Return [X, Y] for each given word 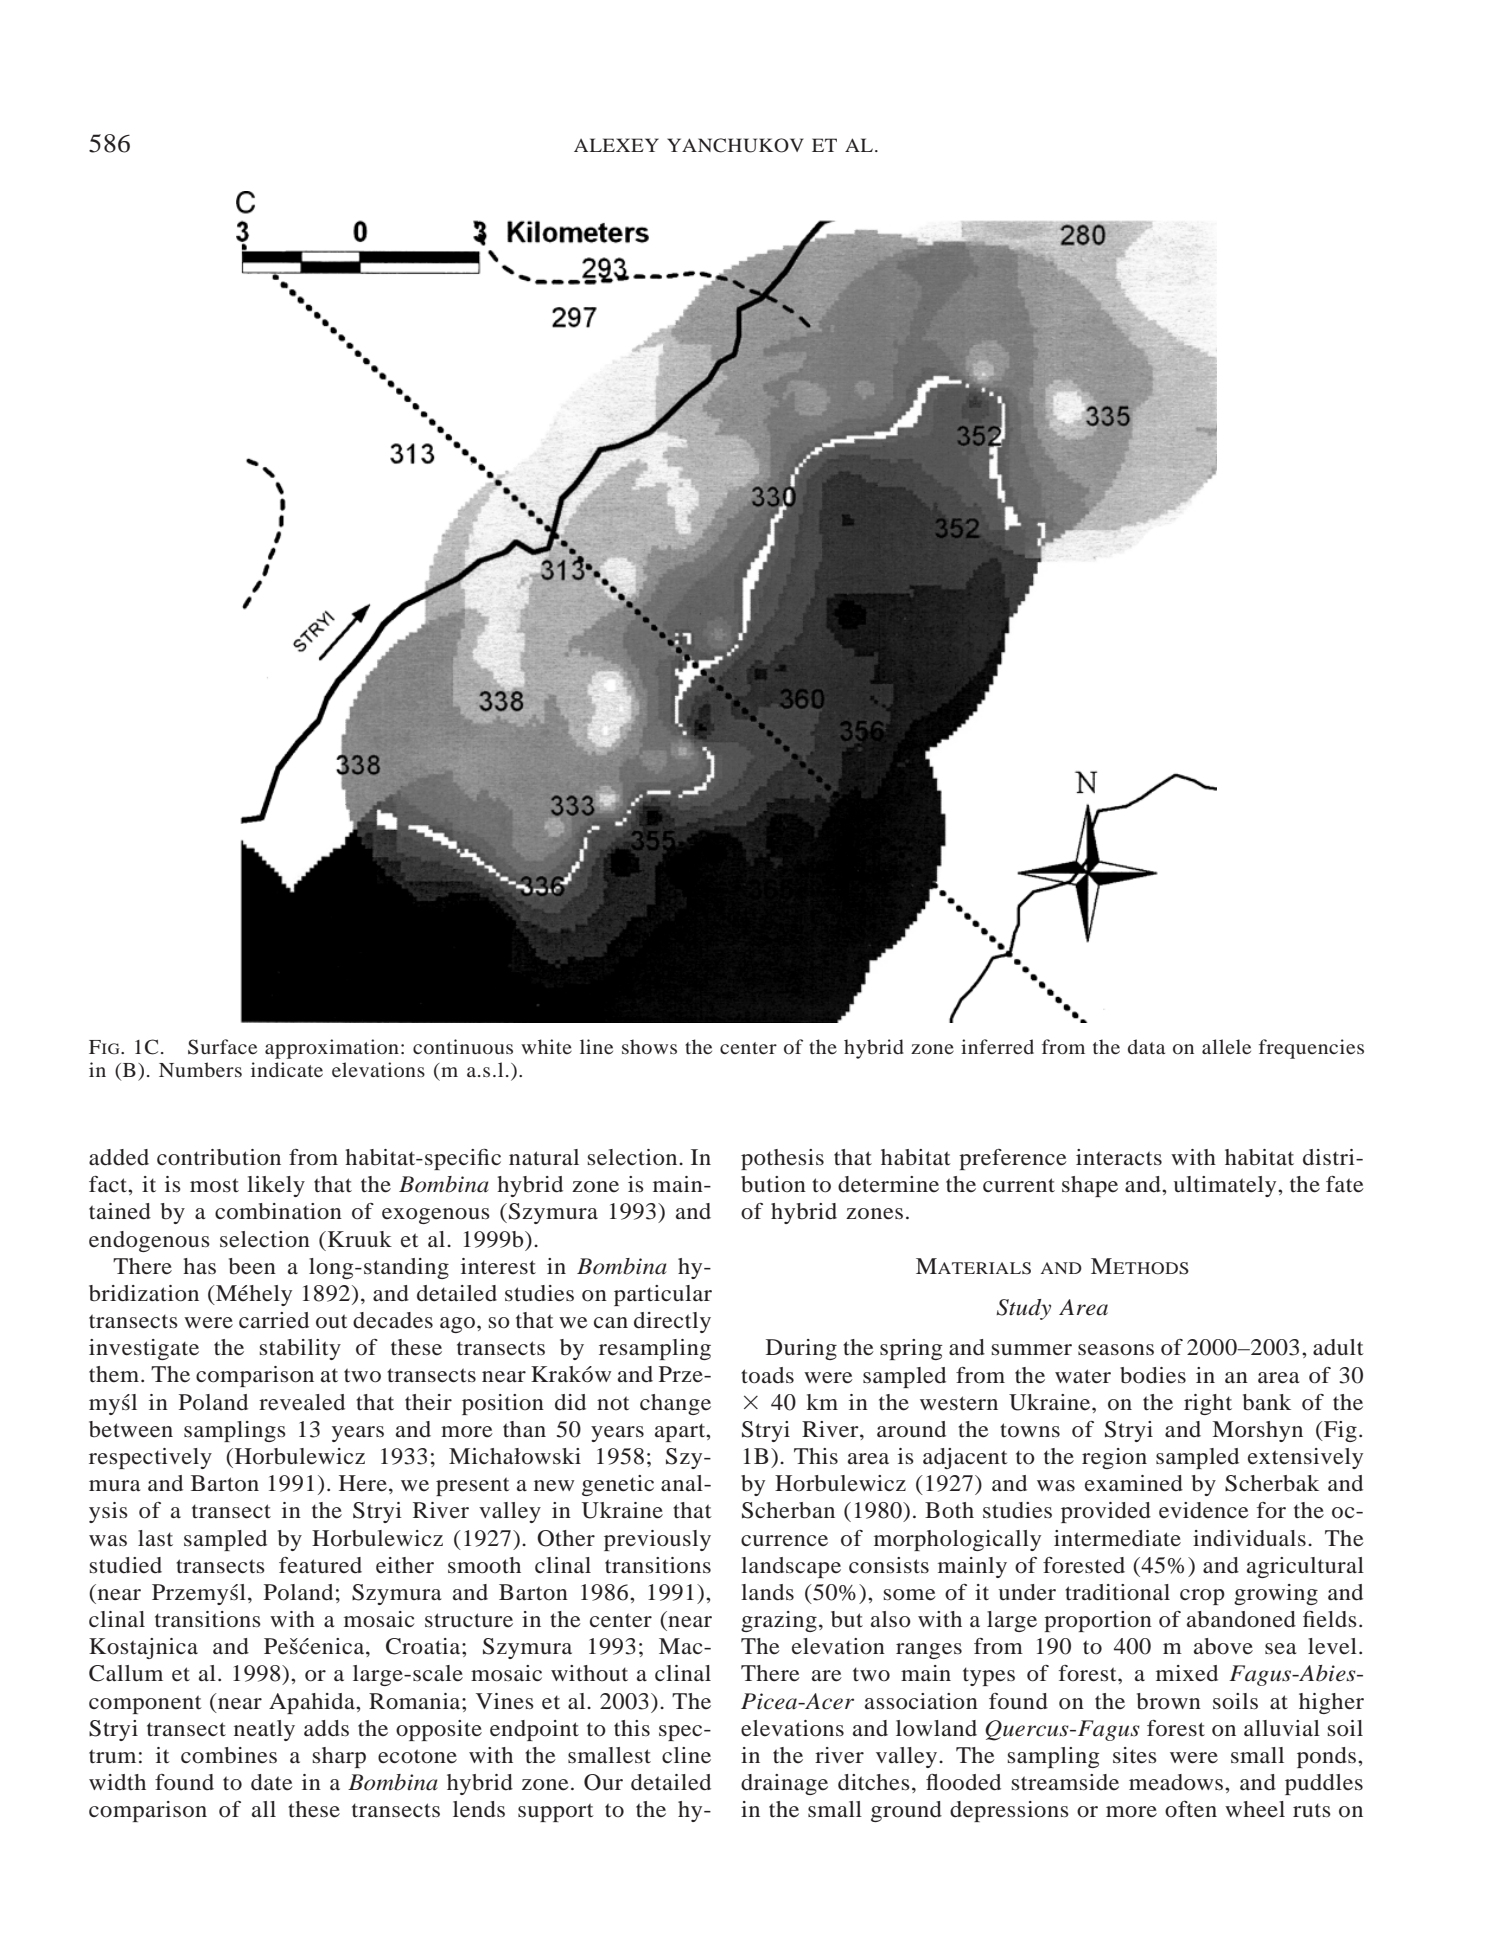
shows [649, 1046]
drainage [784, 1784]
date [272, 1782]
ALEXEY [616, 145]
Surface [222, 1047]
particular [663, 1295]
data [1146, 1046]
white [546, 1046]
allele [1226, 1046]
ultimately [1226, 1186]
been [252, 1266]
